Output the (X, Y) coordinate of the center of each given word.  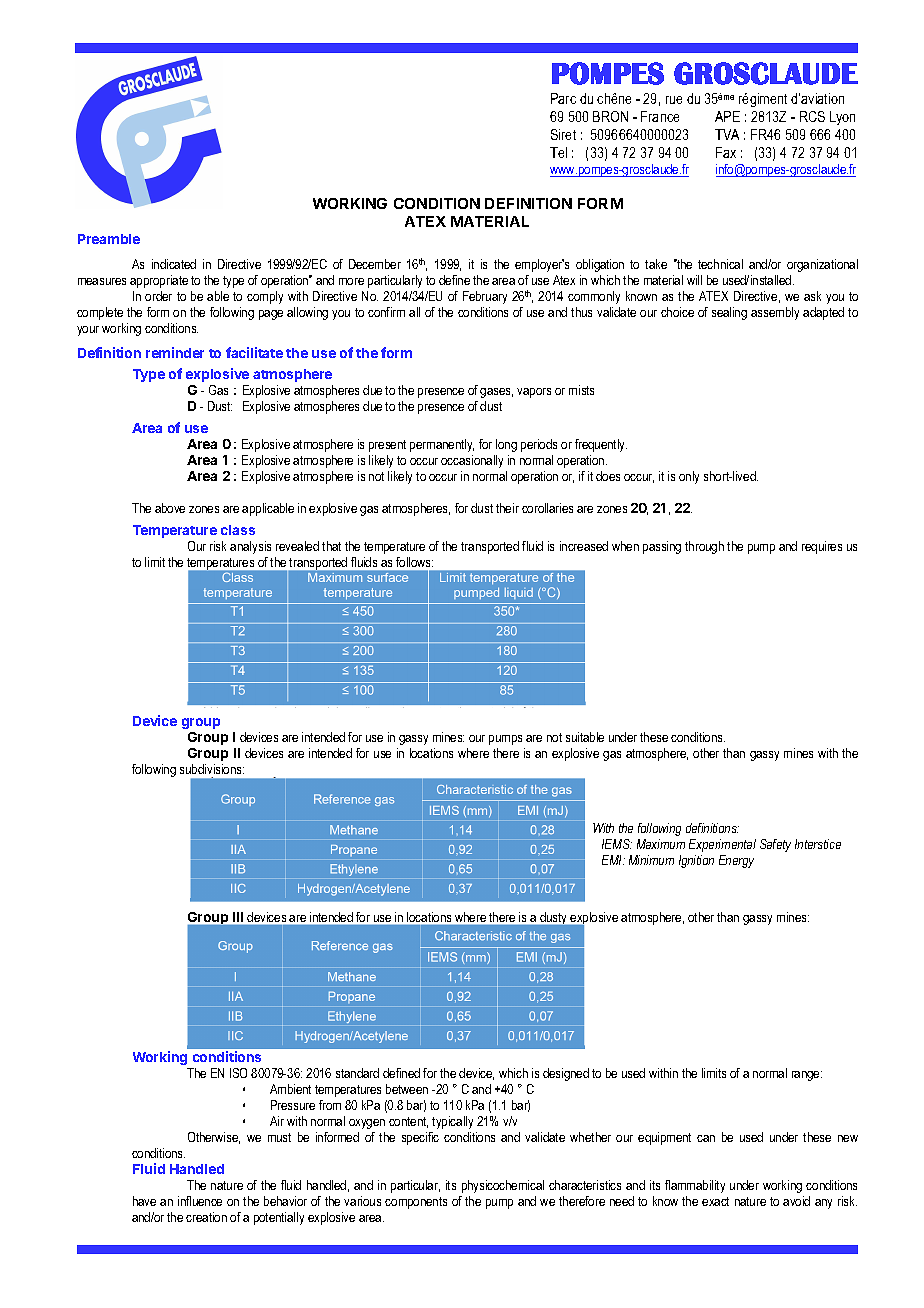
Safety (775, 845)
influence (200, 1201)
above (170, 508)
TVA (727, 134)
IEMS (617, 844)
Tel (558, 152)
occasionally (472, 461)
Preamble (109, 239)
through (704, 547)
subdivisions (212, 769)
